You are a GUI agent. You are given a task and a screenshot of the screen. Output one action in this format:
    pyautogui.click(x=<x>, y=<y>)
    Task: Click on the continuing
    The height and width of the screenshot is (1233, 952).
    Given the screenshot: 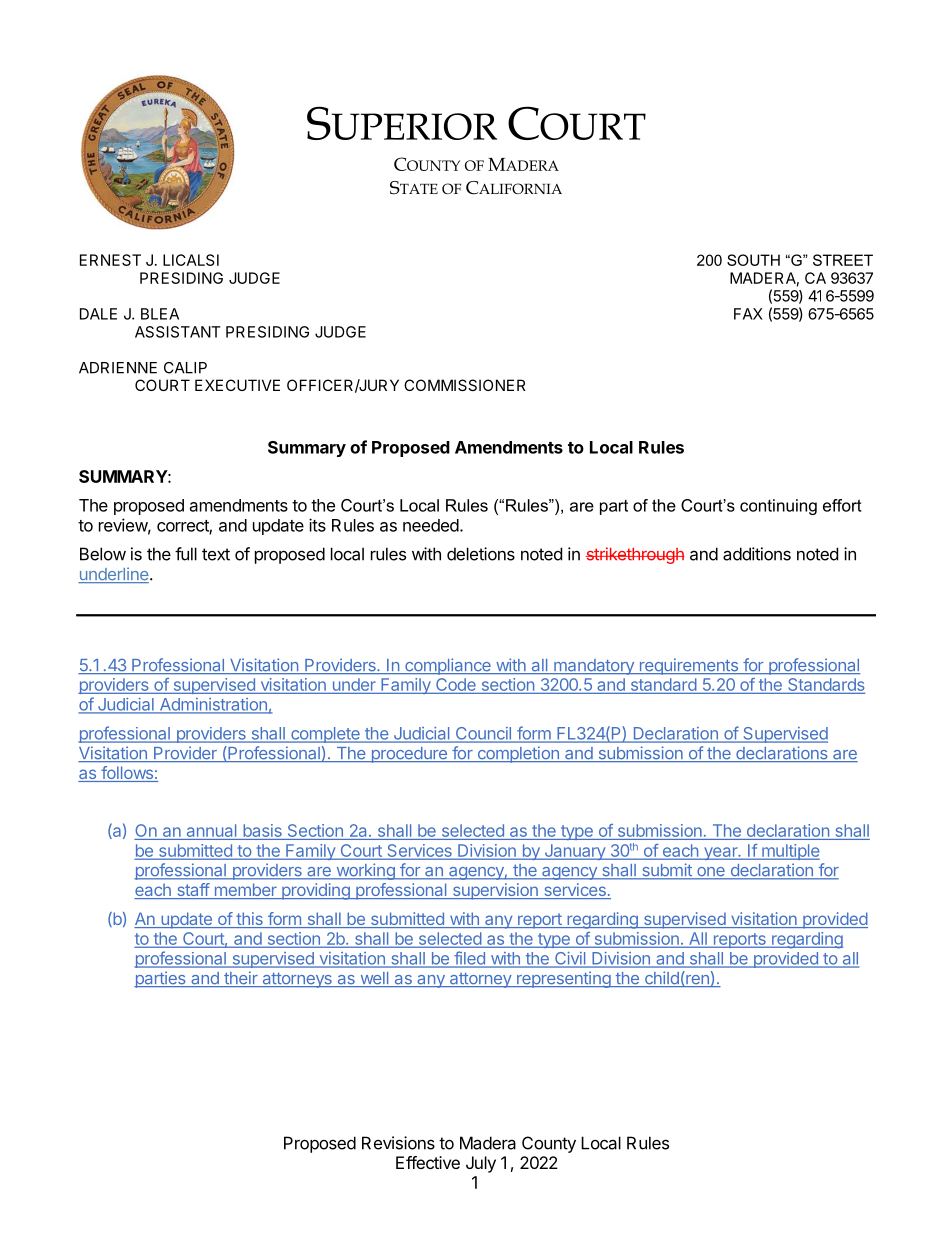 What is the action you would take?
    pyautogui.click(x=778, y=507)
